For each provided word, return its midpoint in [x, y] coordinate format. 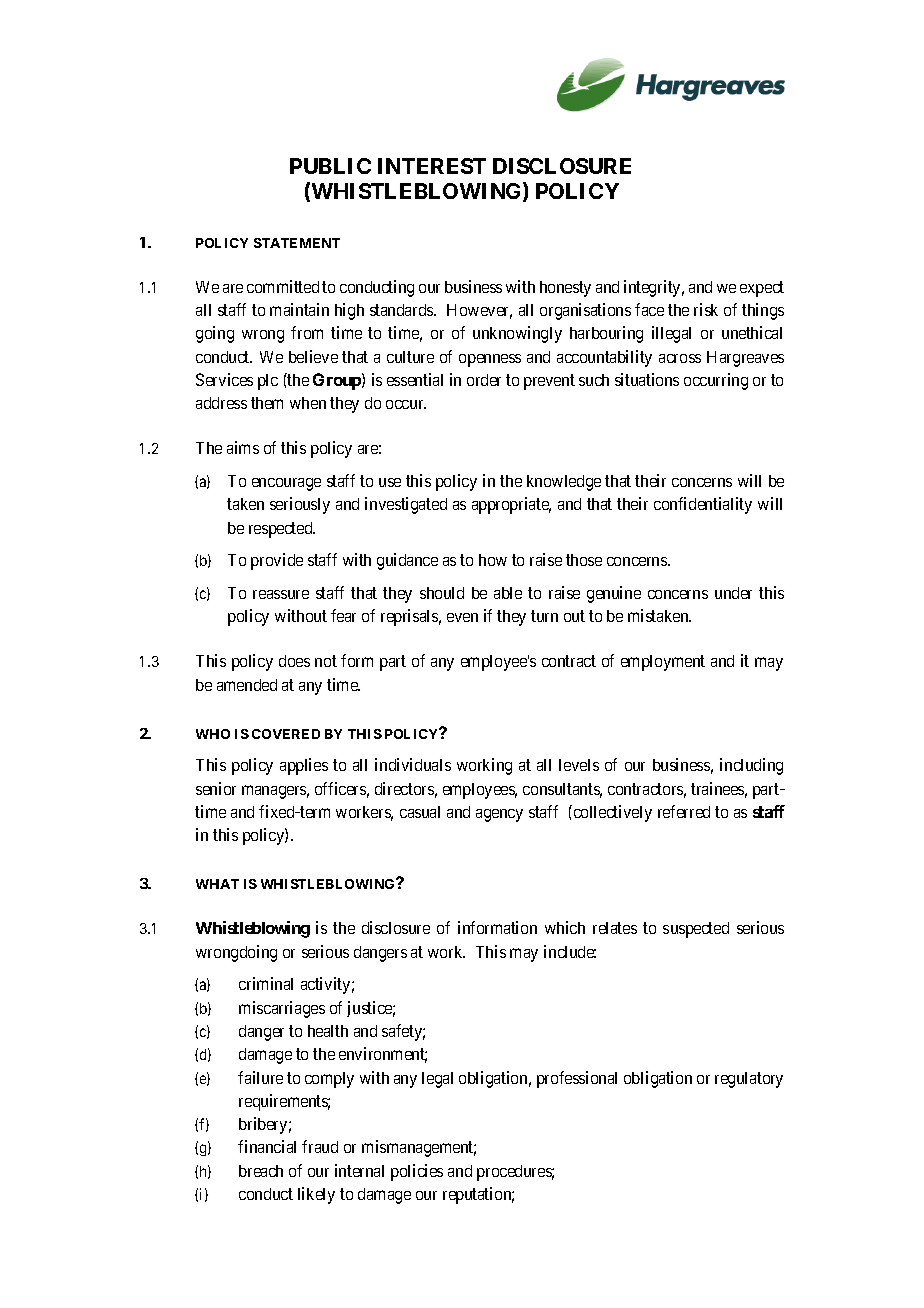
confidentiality [703, 505]
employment [663, 663]
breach [261, 1171]
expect [762, 289]
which [565, 927]
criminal [266, 983]
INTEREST [432, 166]
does [294, 661]
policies [417, 1172]
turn [544, 616]
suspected [696, 930]
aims [243, 447]
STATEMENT [297, 243]
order [484, 380]
